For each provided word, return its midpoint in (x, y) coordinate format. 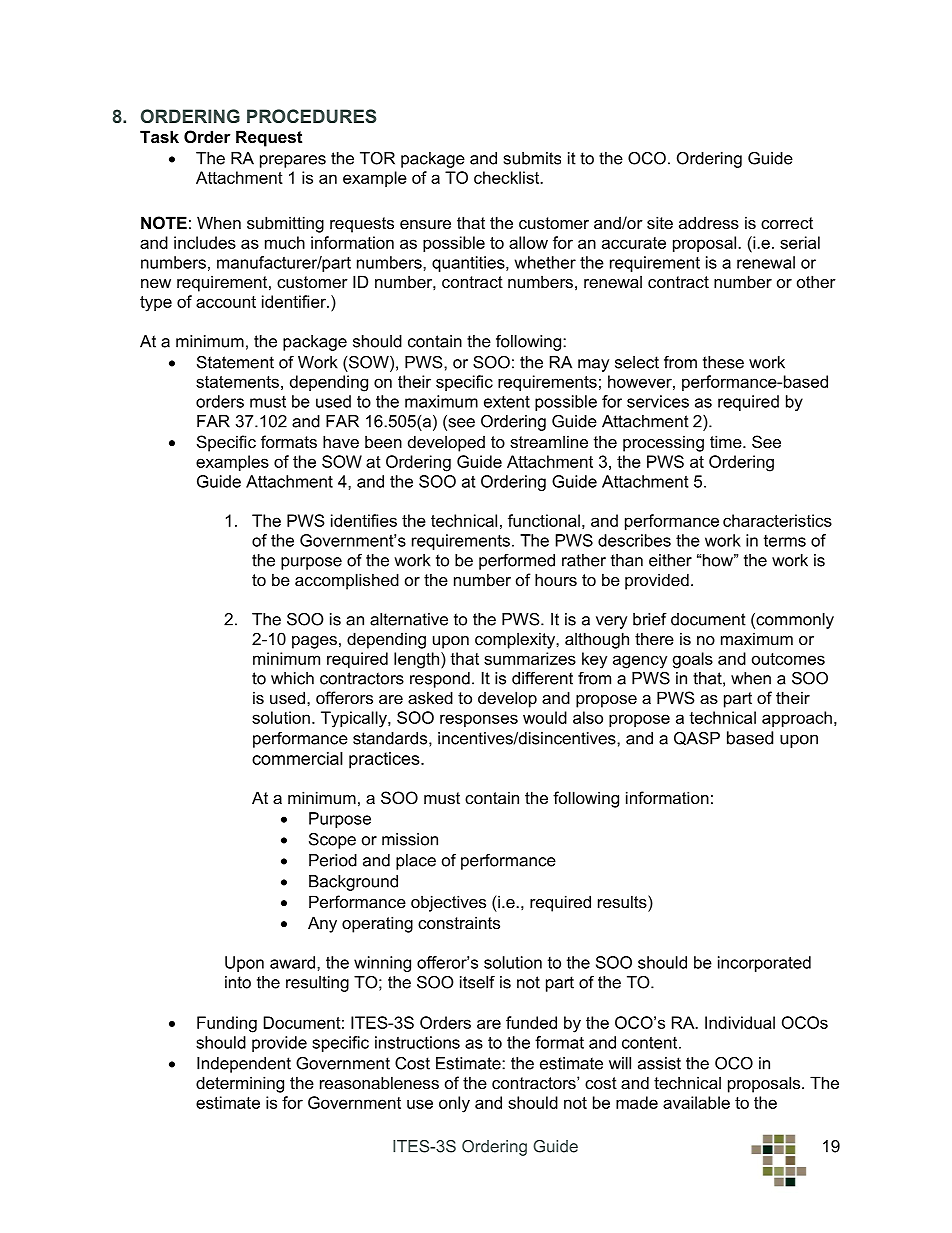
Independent (244, 1065)
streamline (549, 441)
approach (797, 719)
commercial (297, 758)
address (709, 222)
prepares (293, 161)
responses (479, 720)
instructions (417, 1042)
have (341, 441)
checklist (508, 177)
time (727, 441)
